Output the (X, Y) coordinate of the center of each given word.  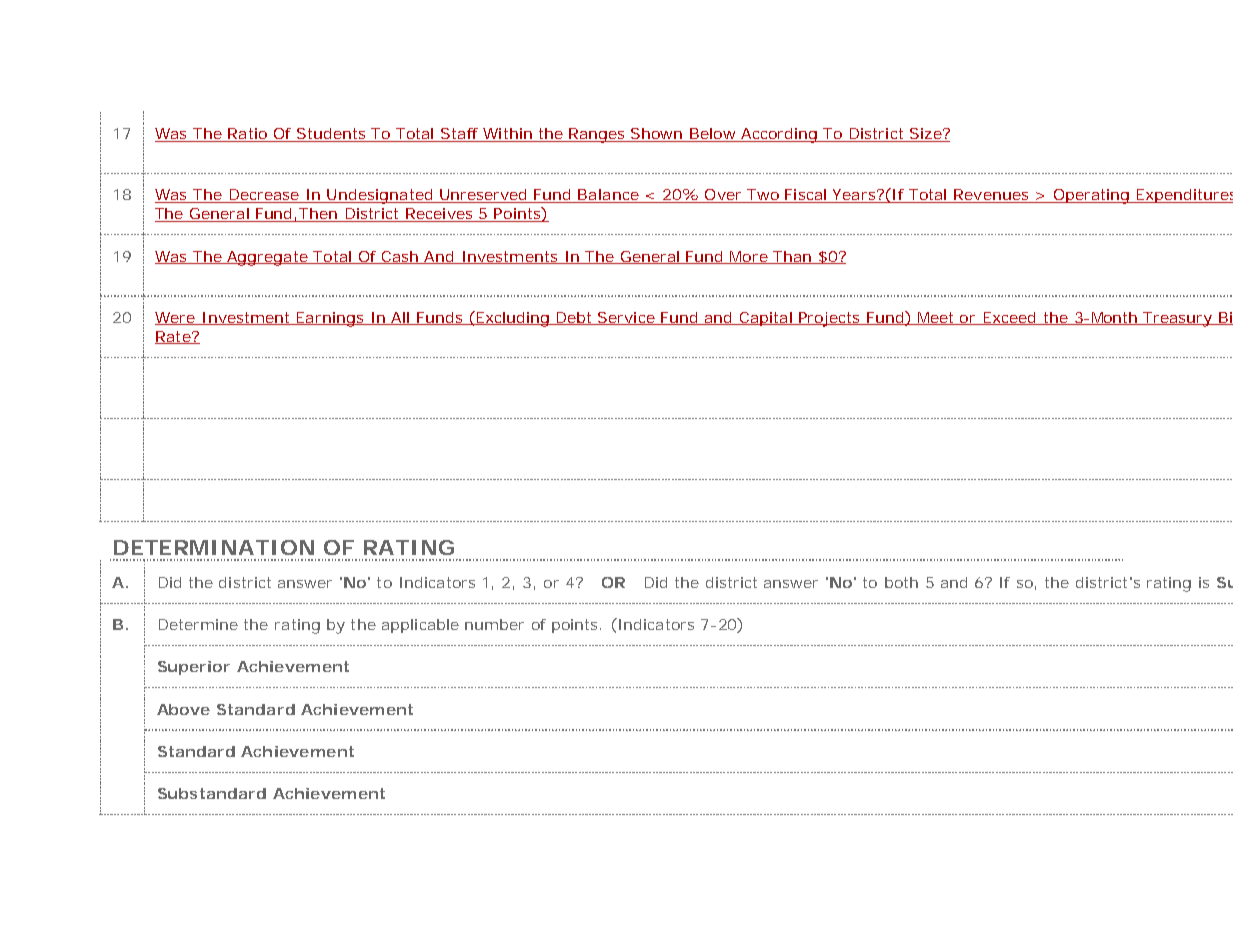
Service (626, 318)
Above (183, 709)
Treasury (1178, 319)
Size (925, 135)
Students (331, 135)
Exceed (1009, 318)
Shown (657, 135)
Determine (198, 624)
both (901, 582)
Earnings (330, 319)
